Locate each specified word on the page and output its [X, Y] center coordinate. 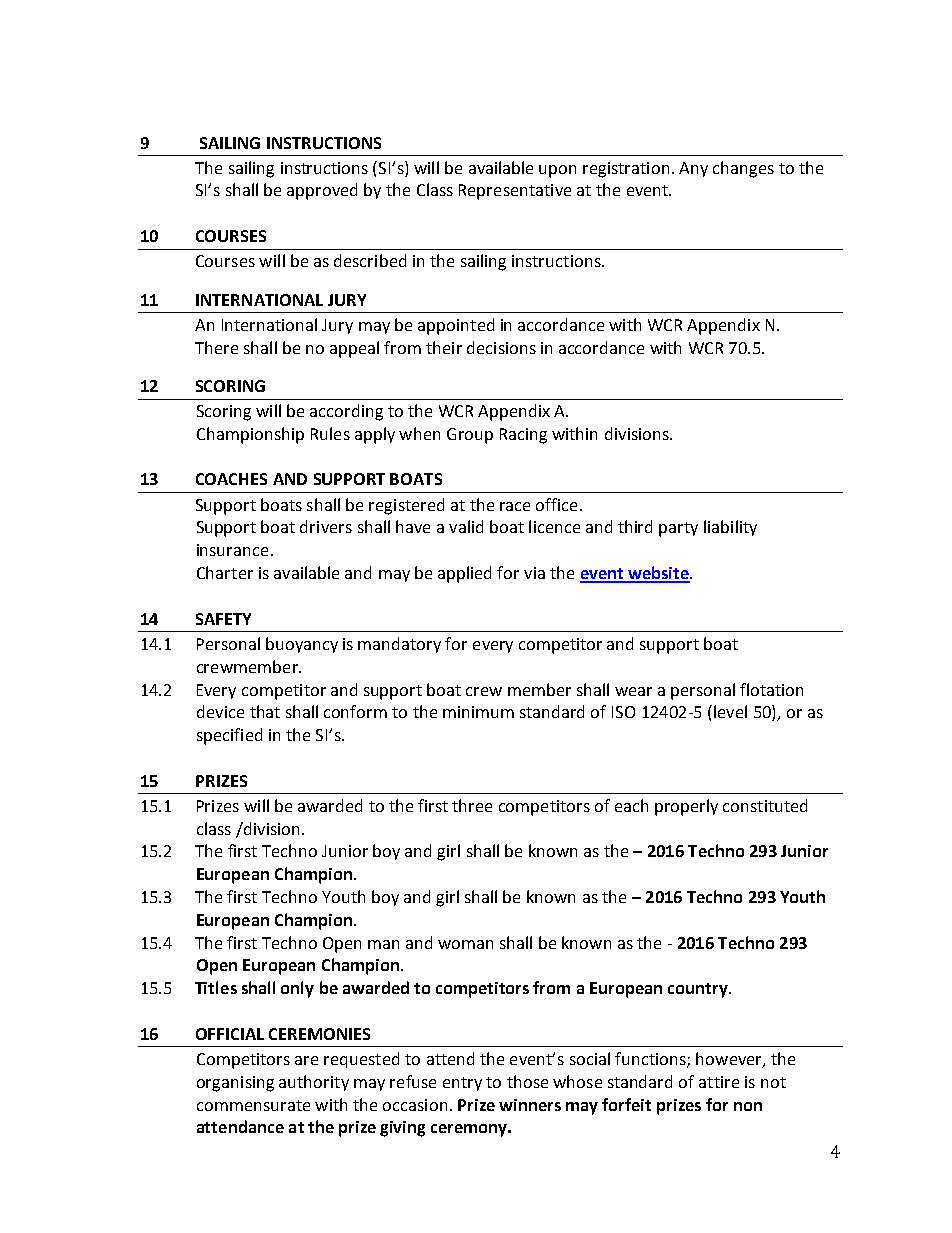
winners [530, 1105]
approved [322, 191]
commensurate [253, 1105]
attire [719, 1082]
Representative [515, 192]
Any [693, 169]
